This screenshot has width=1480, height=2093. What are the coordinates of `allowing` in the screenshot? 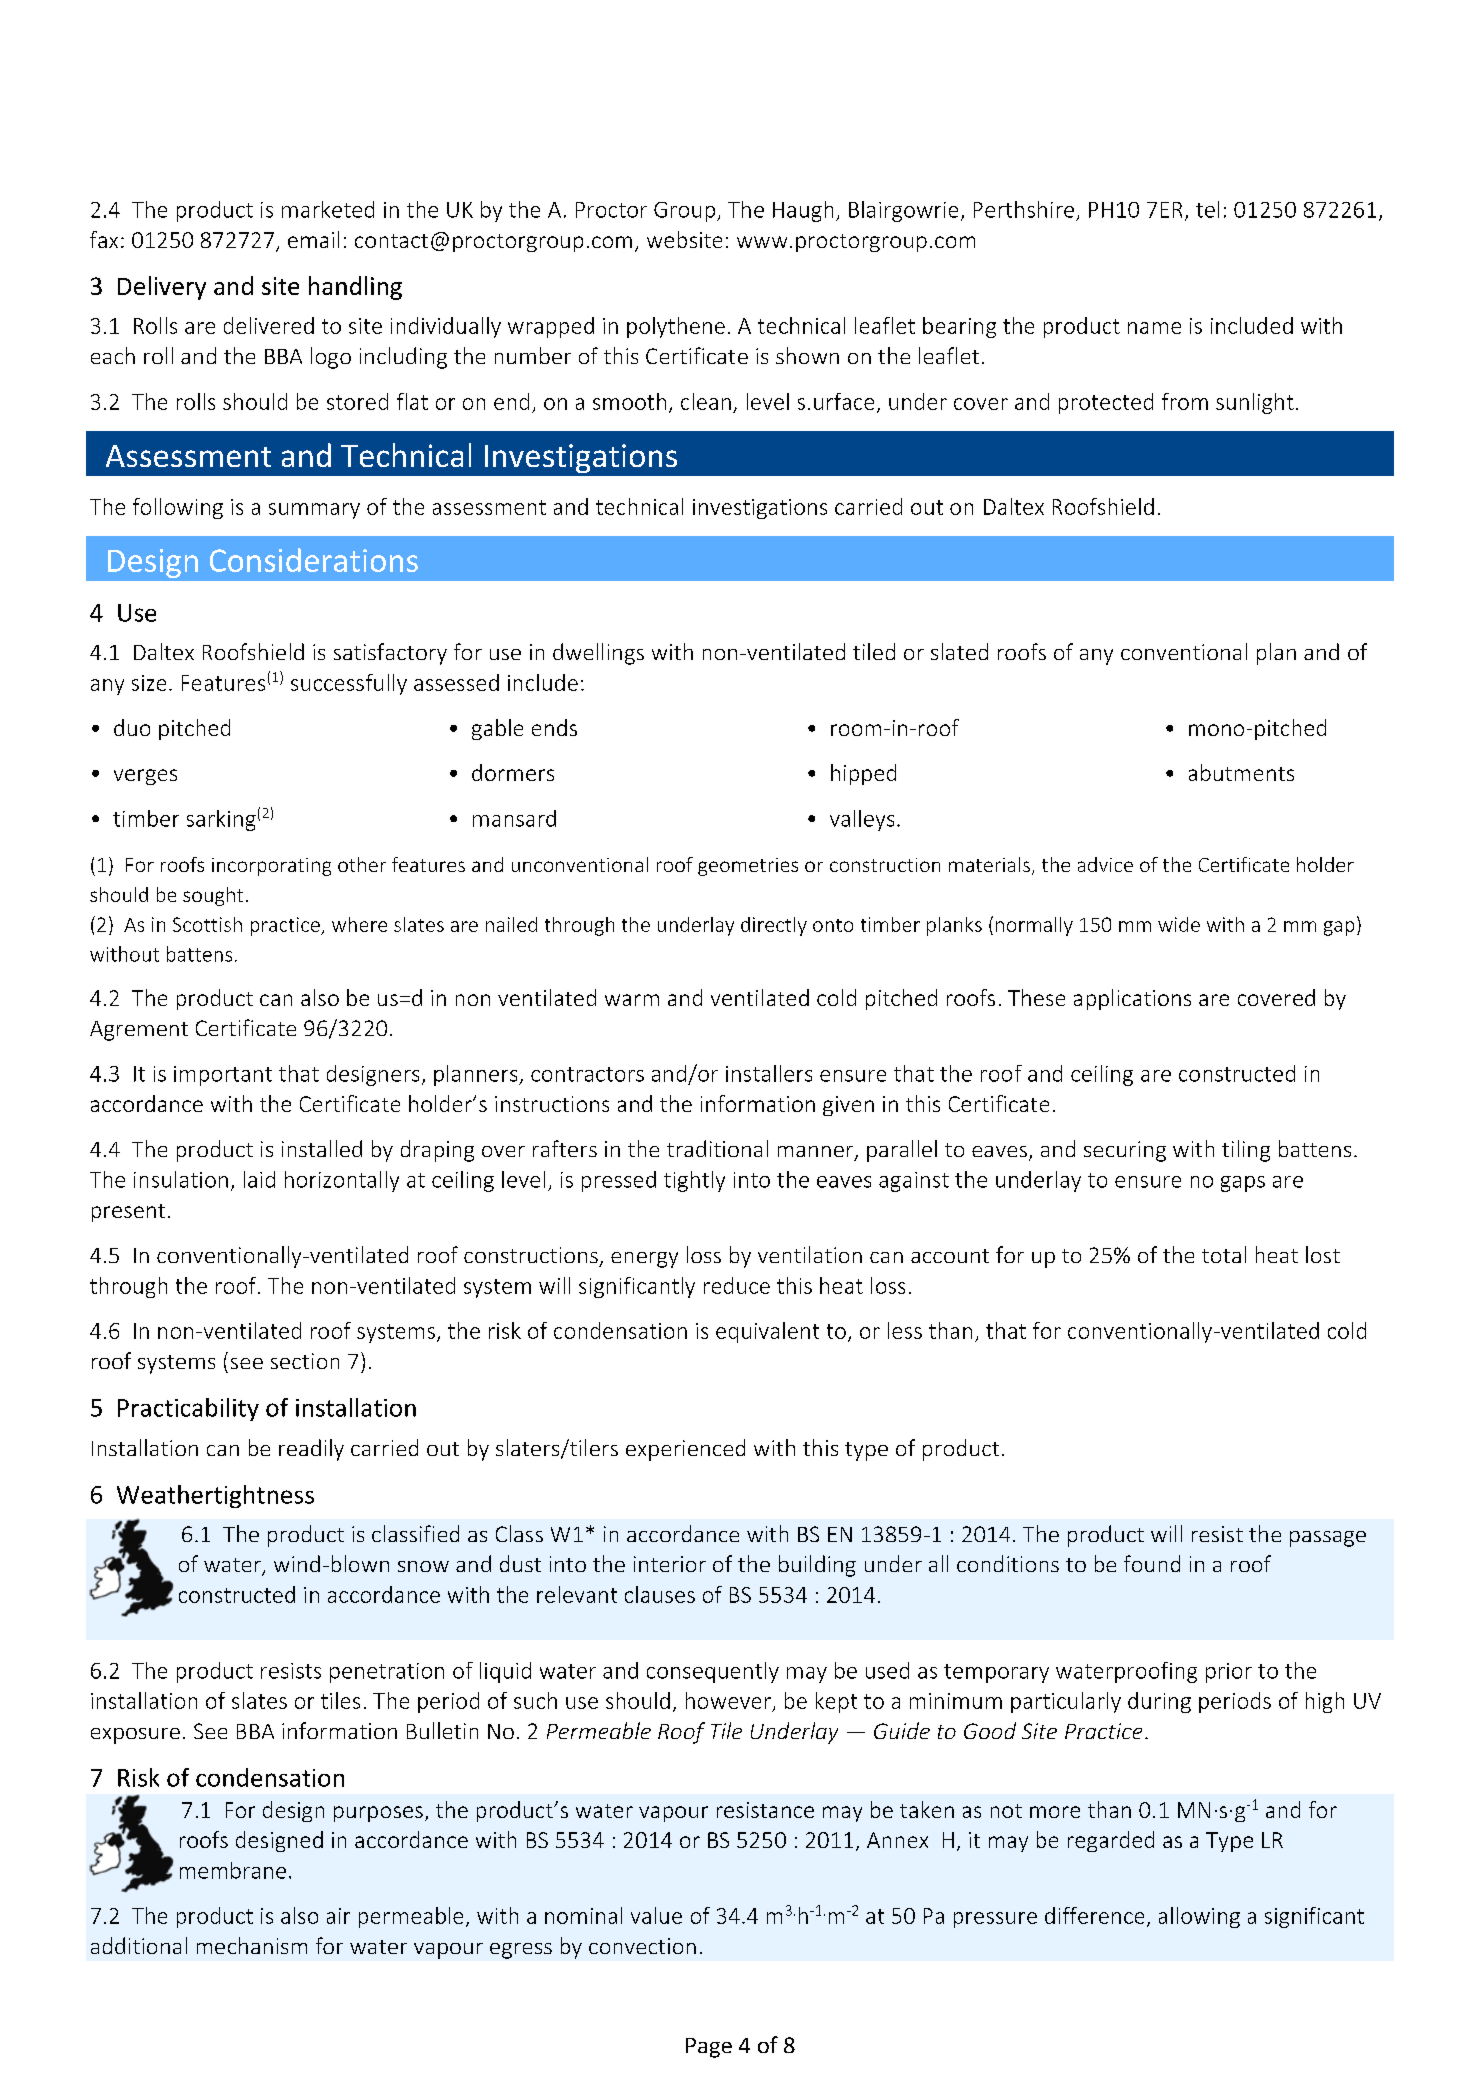 It's located at (1199, 1917).
